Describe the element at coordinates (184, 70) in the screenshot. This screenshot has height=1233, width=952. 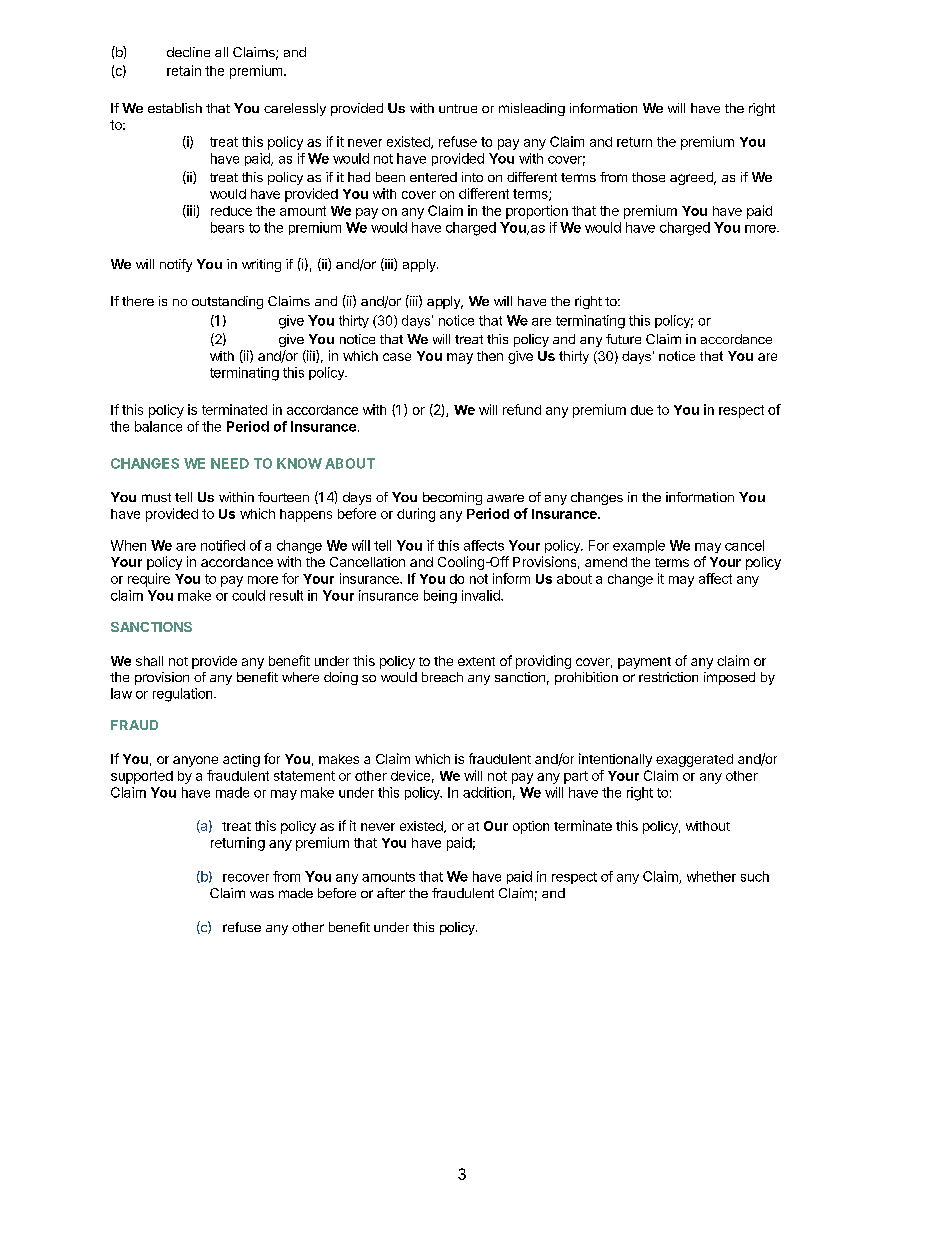
I see `retain` at that location.
